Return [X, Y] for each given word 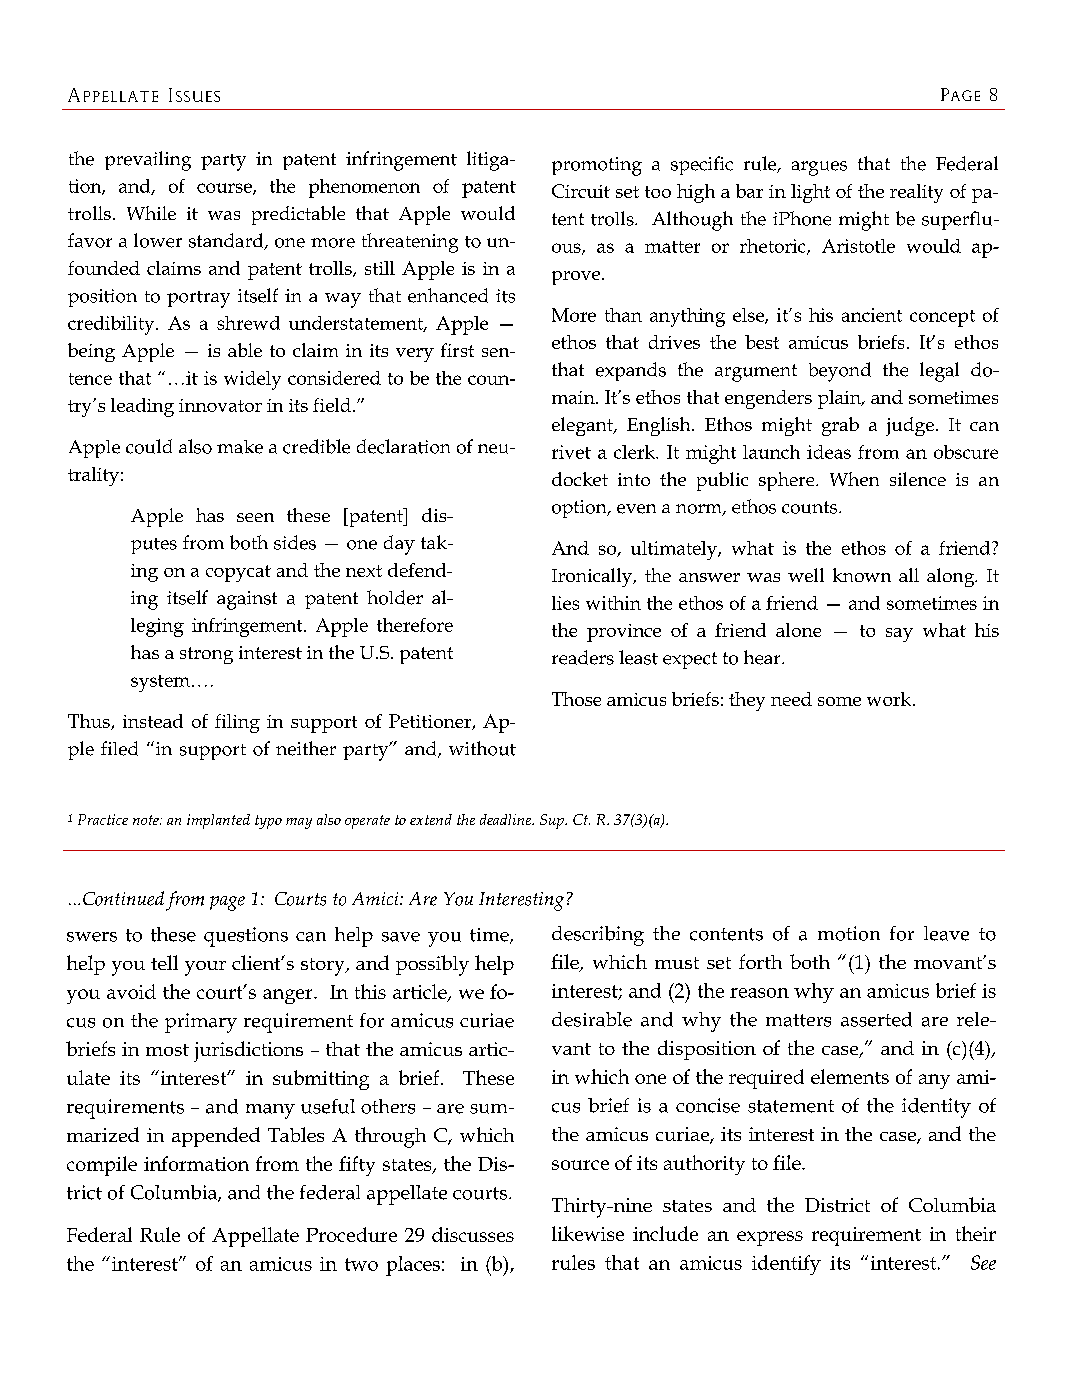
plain [840, 399]
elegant [583, 426]
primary [201, 1023]
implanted [218, 821]
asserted [876, 1019]
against [247, 600]
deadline [507, 819]
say [899, 635]
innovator [220, 405]
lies [565, 603]
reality [916, 193]
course [225, 189]
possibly [432, 965]
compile [102, 1166]
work [890, 699]
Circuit [581, 191]
